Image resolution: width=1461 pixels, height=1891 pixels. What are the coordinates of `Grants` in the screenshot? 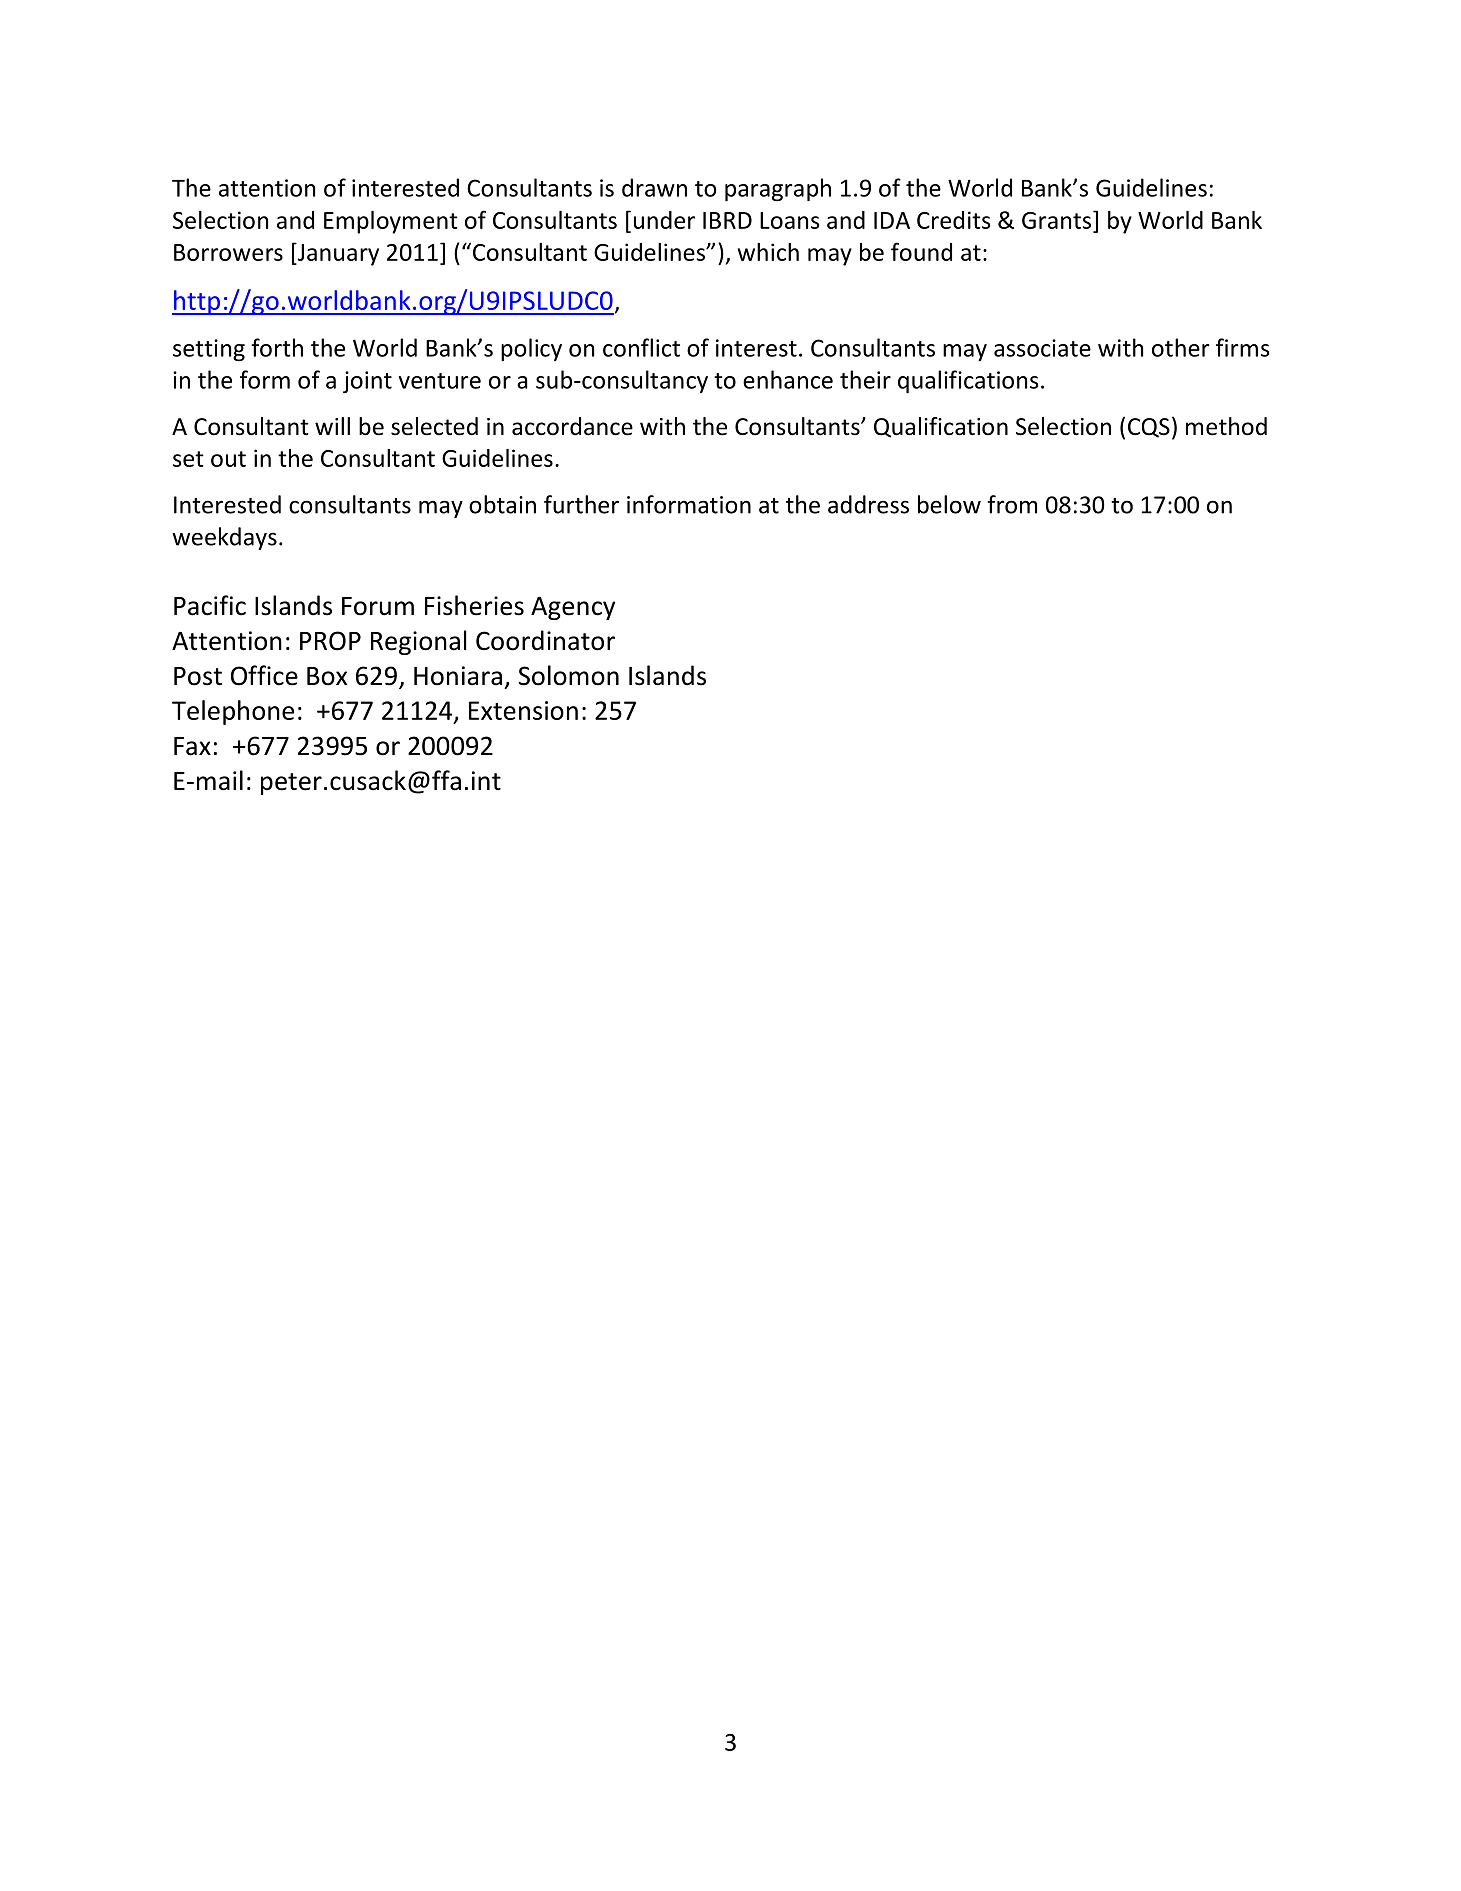 It's located at (1058, 220).
